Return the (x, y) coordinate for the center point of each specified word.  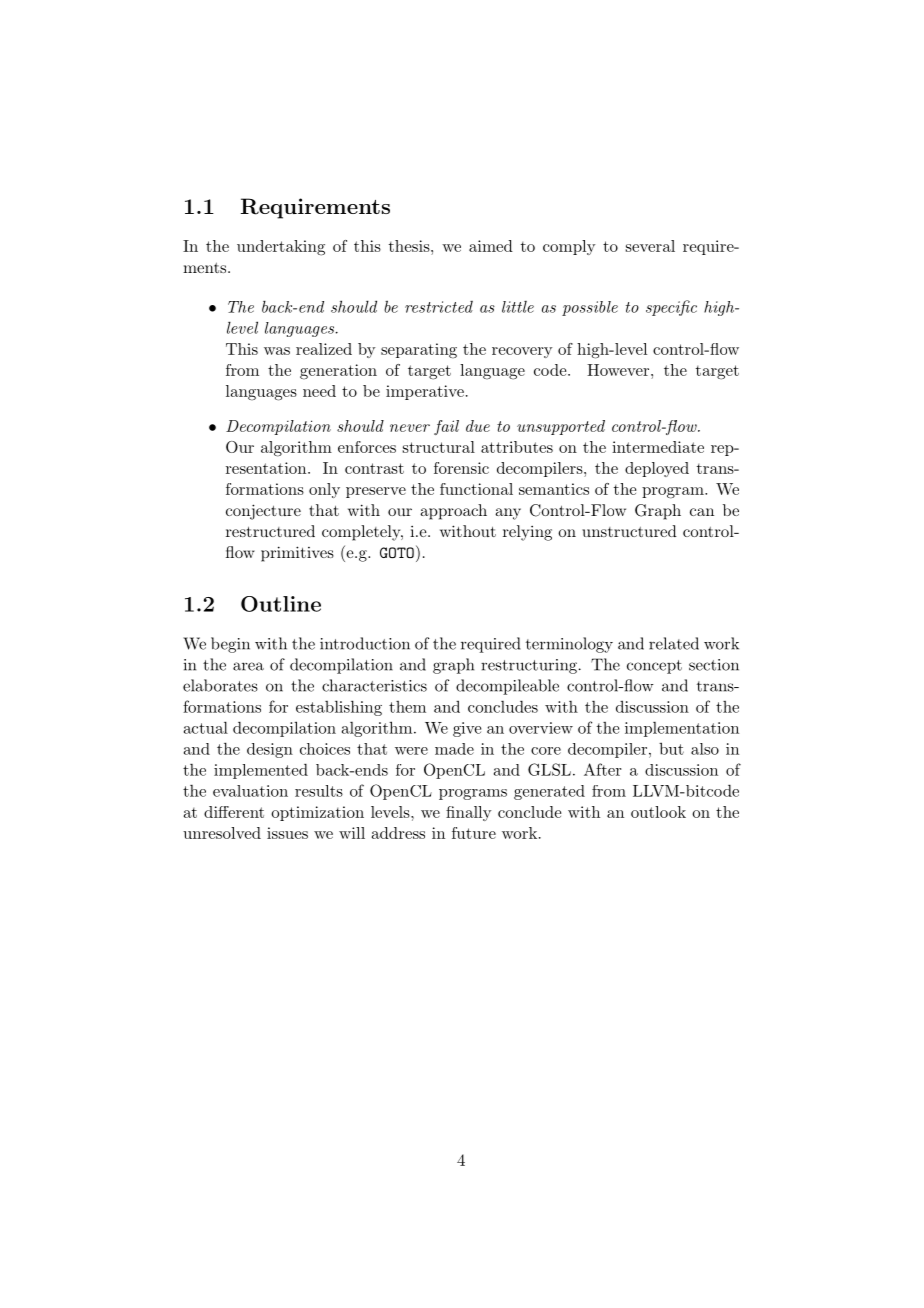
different (234, 812)
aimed (491, 246)
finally (469, 813)
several (650, 246)
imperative (425, 392)
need (319, 391)
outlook (658, 812)
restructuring (529, 666)
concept (654, 667)
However (618, 370)
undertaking (281, 248)
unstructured (629, 531)
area (248, 666)
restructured (270, 531)
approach (453, 512)
